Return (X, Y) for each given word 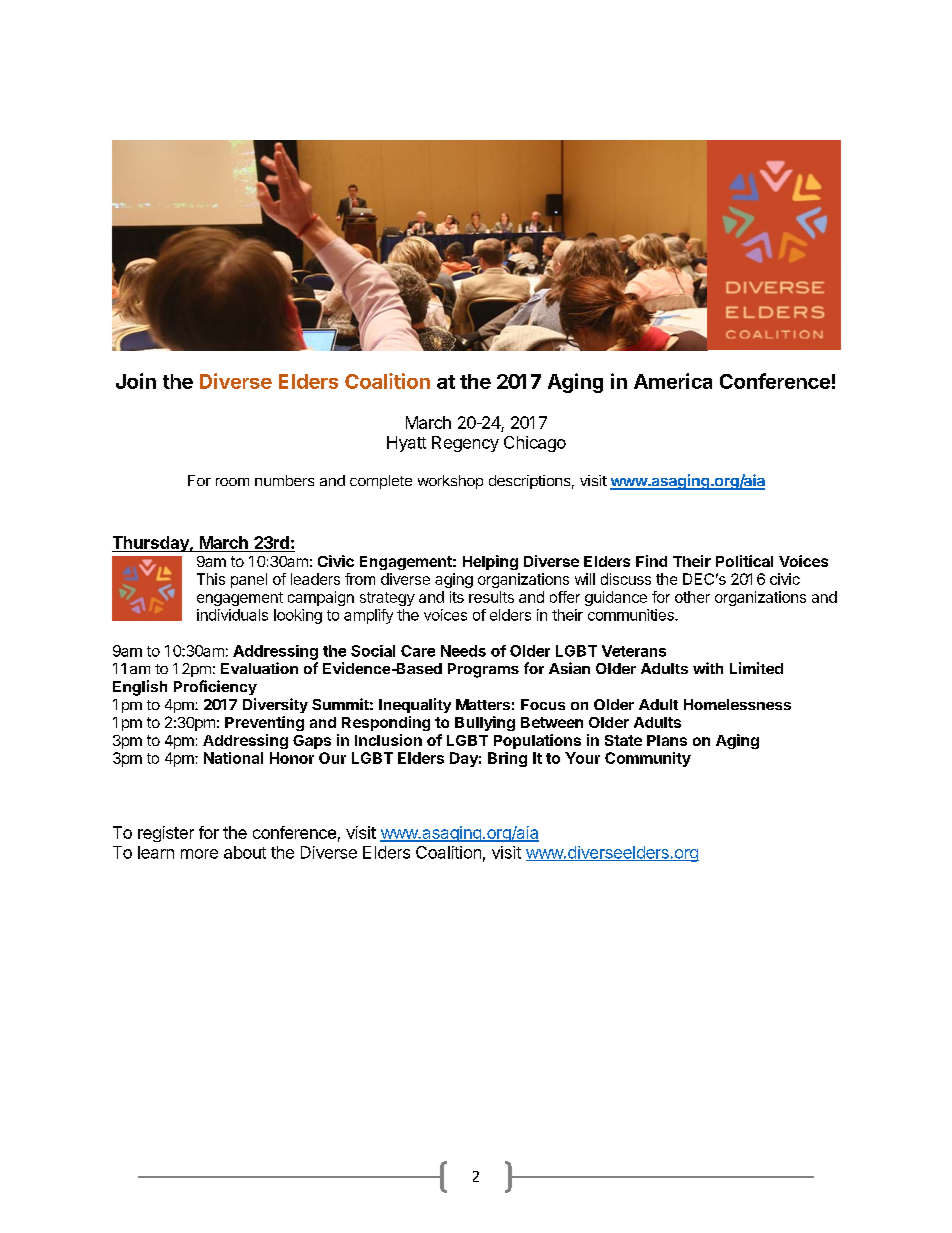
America (673, 381)
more (199, 854)
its (457, 597)
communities (632, 615)
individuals (232, 615)
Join (136, 381)
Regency (465, 444)
